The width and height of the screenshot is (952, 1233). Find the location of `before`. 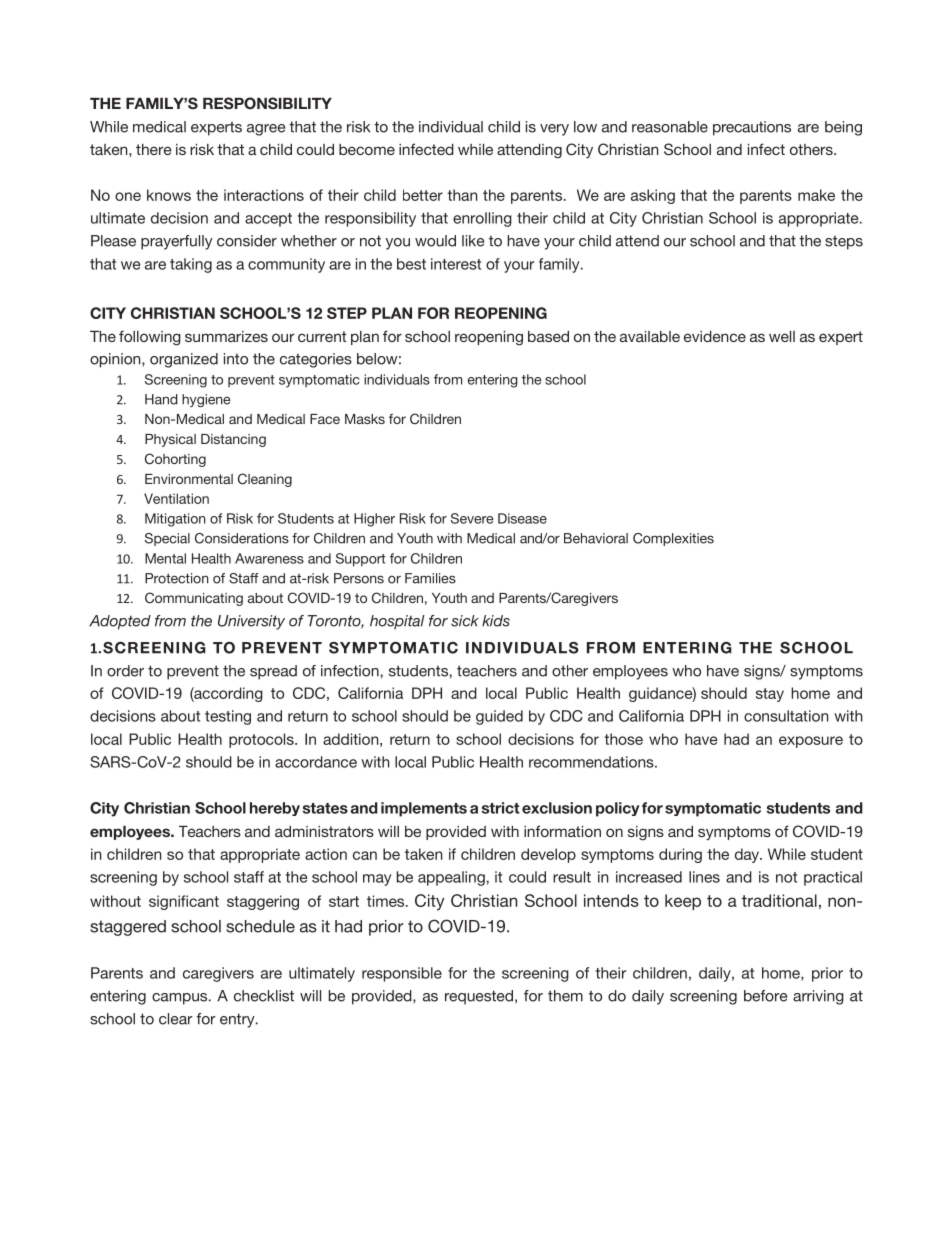

before is located at coordinates (765, 996).
